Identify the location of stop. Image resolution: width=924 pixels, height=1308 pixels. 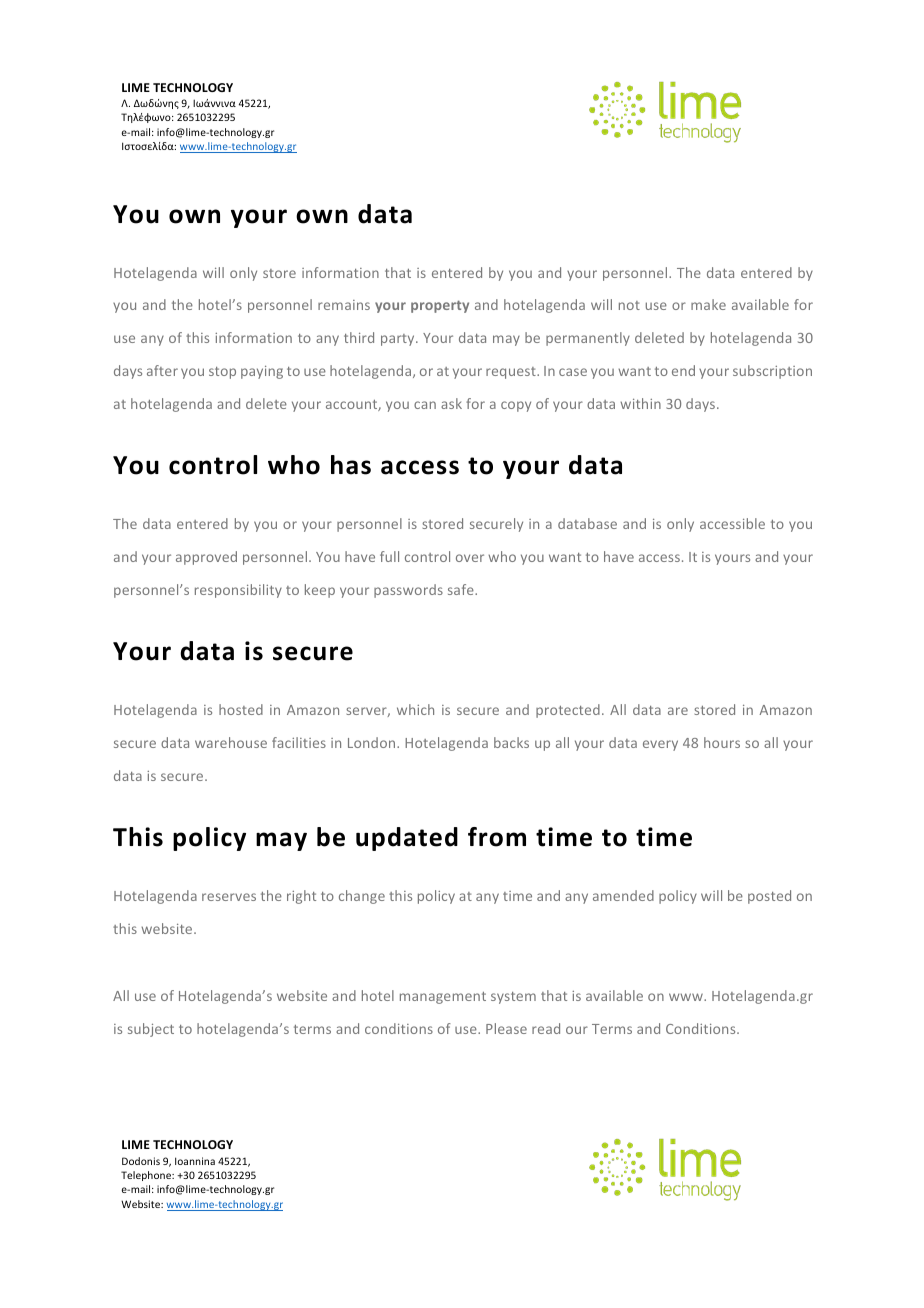
(222, 373).
